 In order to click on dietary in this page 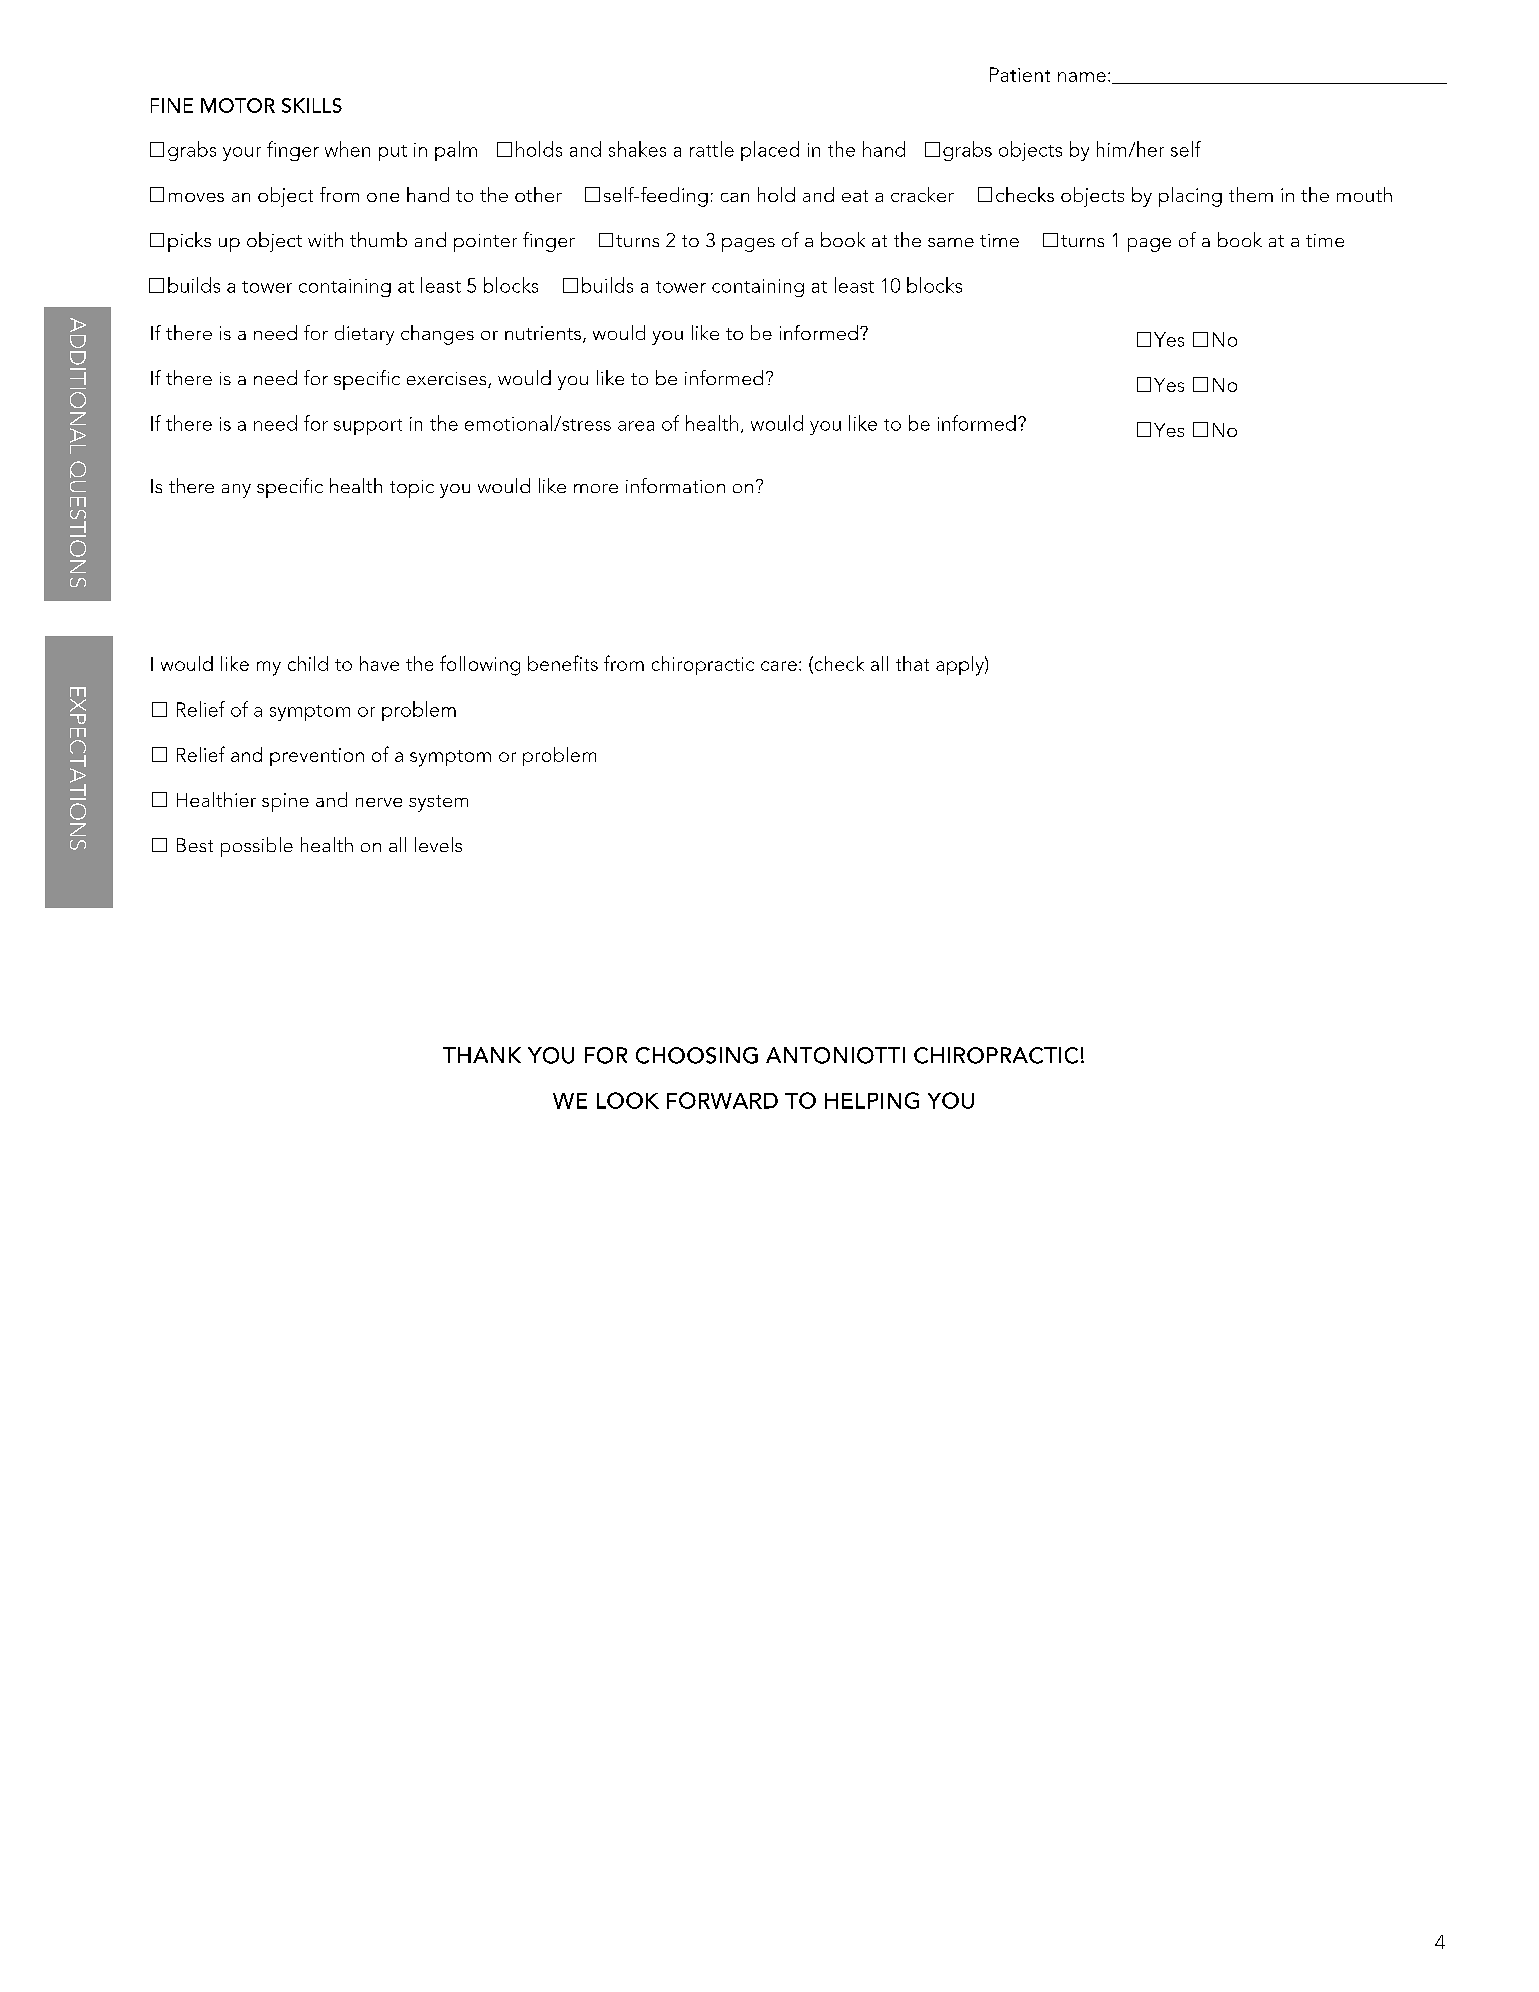, I will do `click(364, 335)`.
